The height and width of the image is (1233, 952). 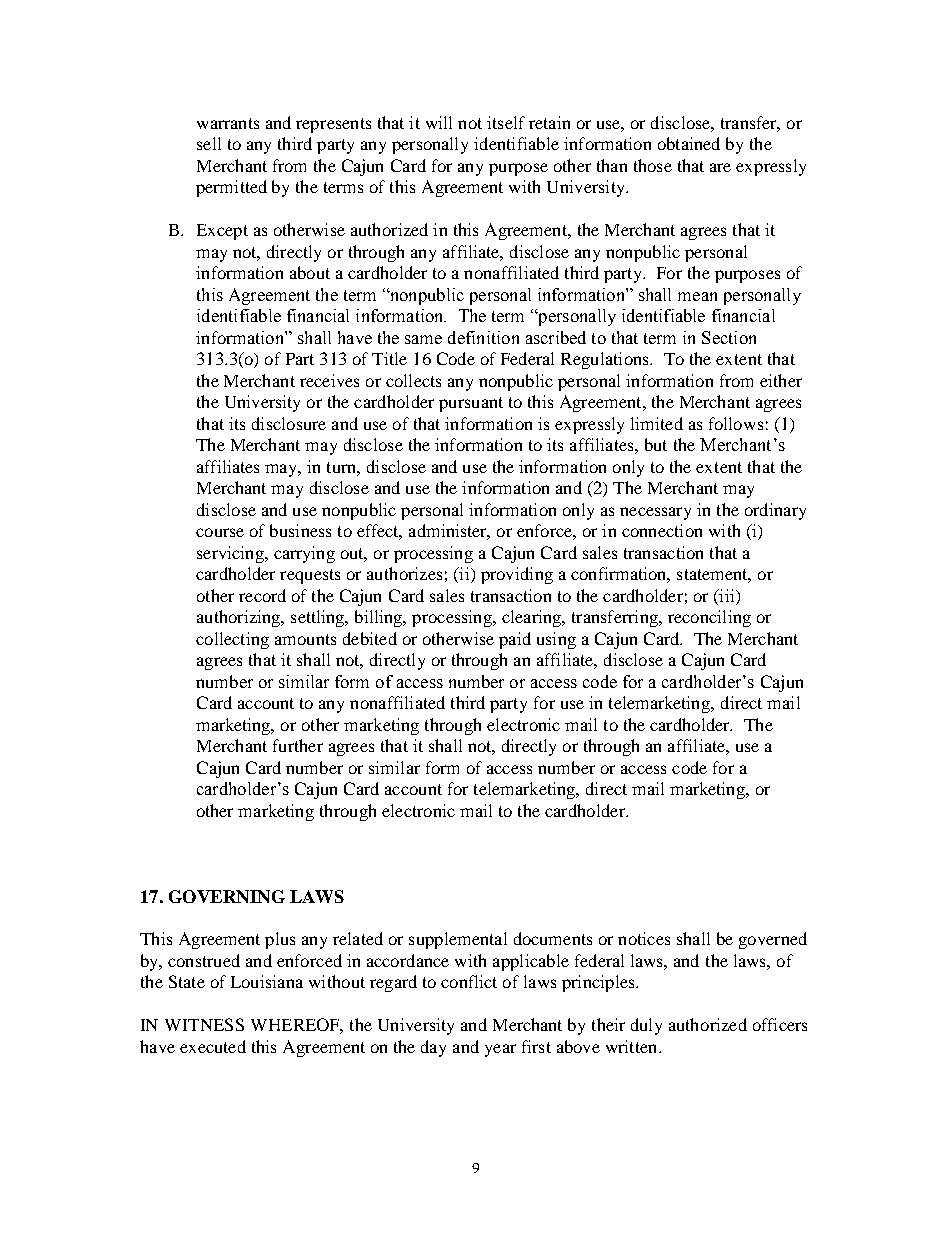 I want to click on record, so click(x=262, y=595).
